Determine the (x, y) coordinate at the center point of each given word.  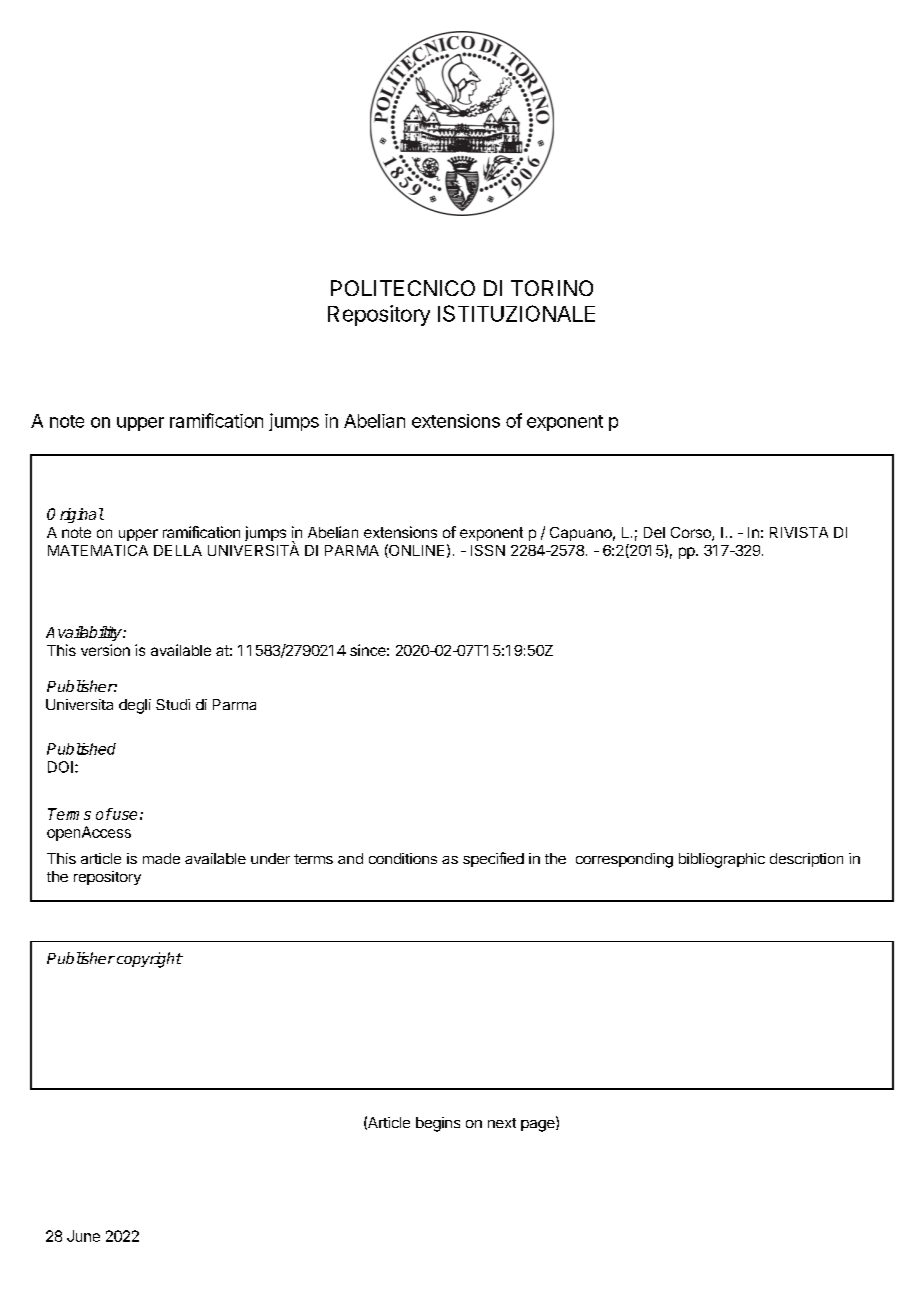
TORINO (552, 288)
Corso (692, 534)
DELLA (178, 550)
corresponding (624, 860)
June (83, 1236)
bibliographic (722, 860)
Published (81, 749)
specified (493, 859)
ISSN (488, 550)
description (806, 860)
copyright (148, 960)
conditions (403, 858)
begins (438, 1124)
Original (75, 515)
